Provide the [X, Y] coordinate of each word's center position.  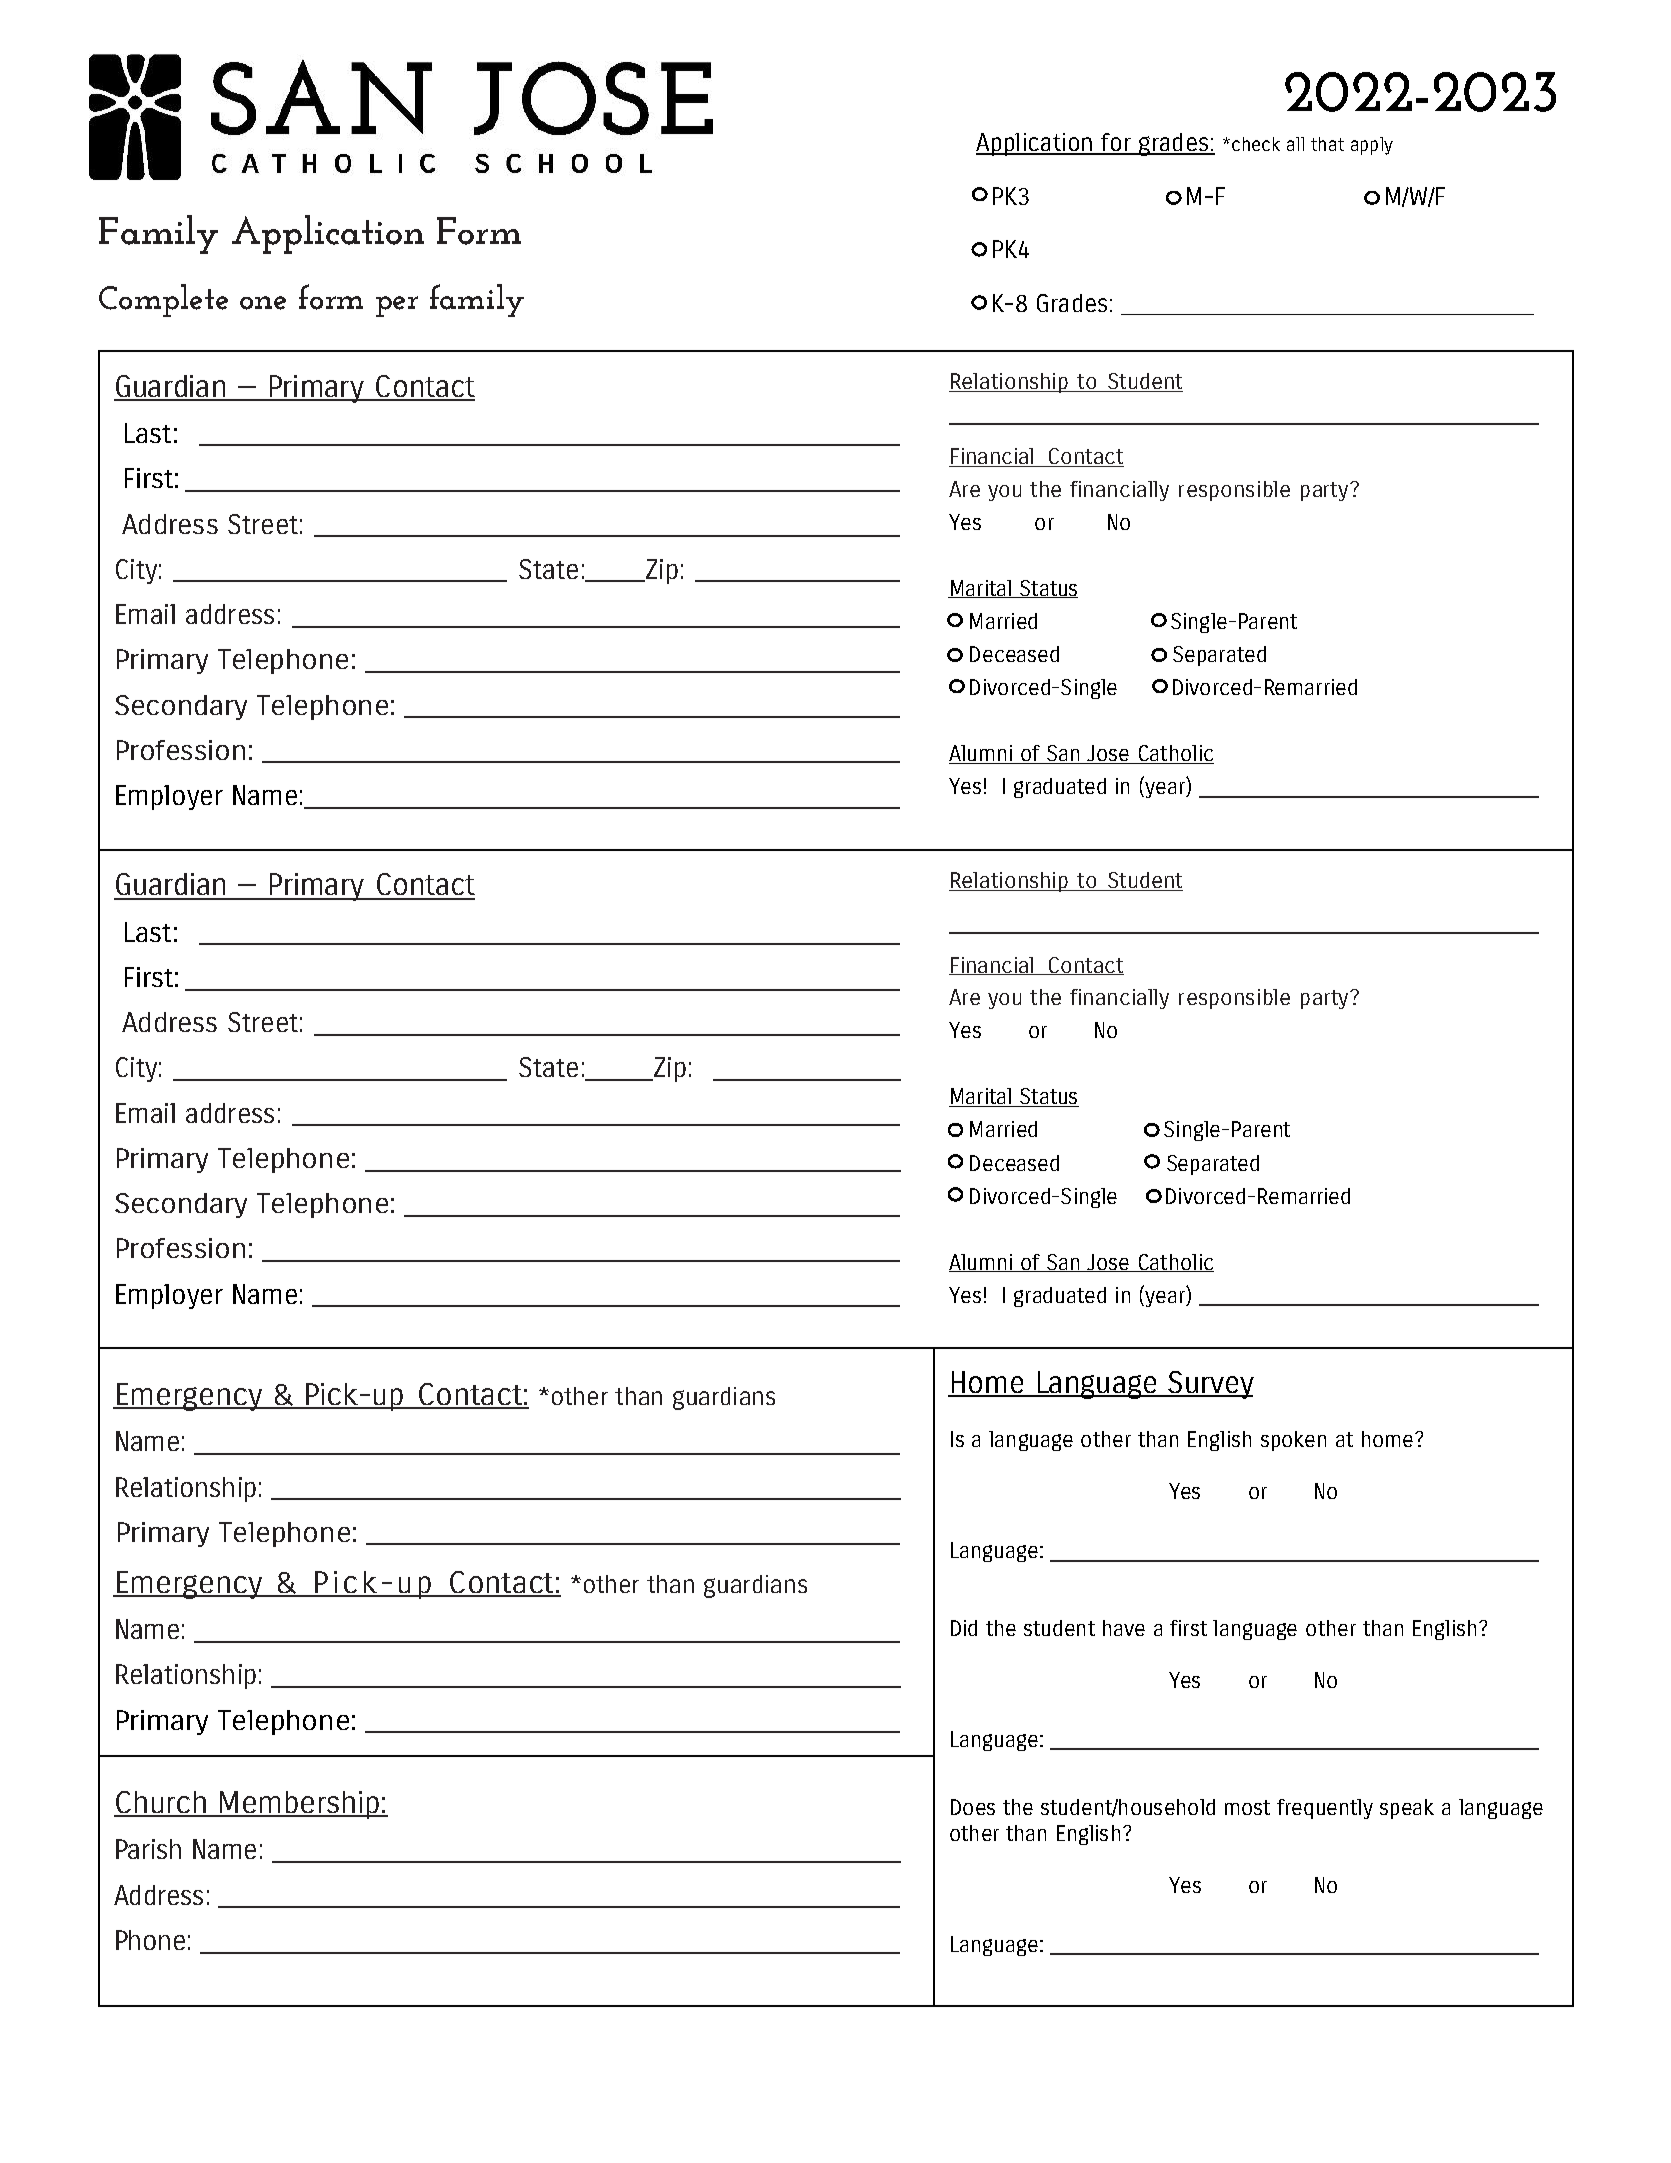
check [1256, 144]
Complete [163, 300]
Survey [1210, 1385]
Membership [300, 1805]
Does [973, 1807]
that [1327, 144]
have [1124, 1628]
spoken [1293, 1441]
